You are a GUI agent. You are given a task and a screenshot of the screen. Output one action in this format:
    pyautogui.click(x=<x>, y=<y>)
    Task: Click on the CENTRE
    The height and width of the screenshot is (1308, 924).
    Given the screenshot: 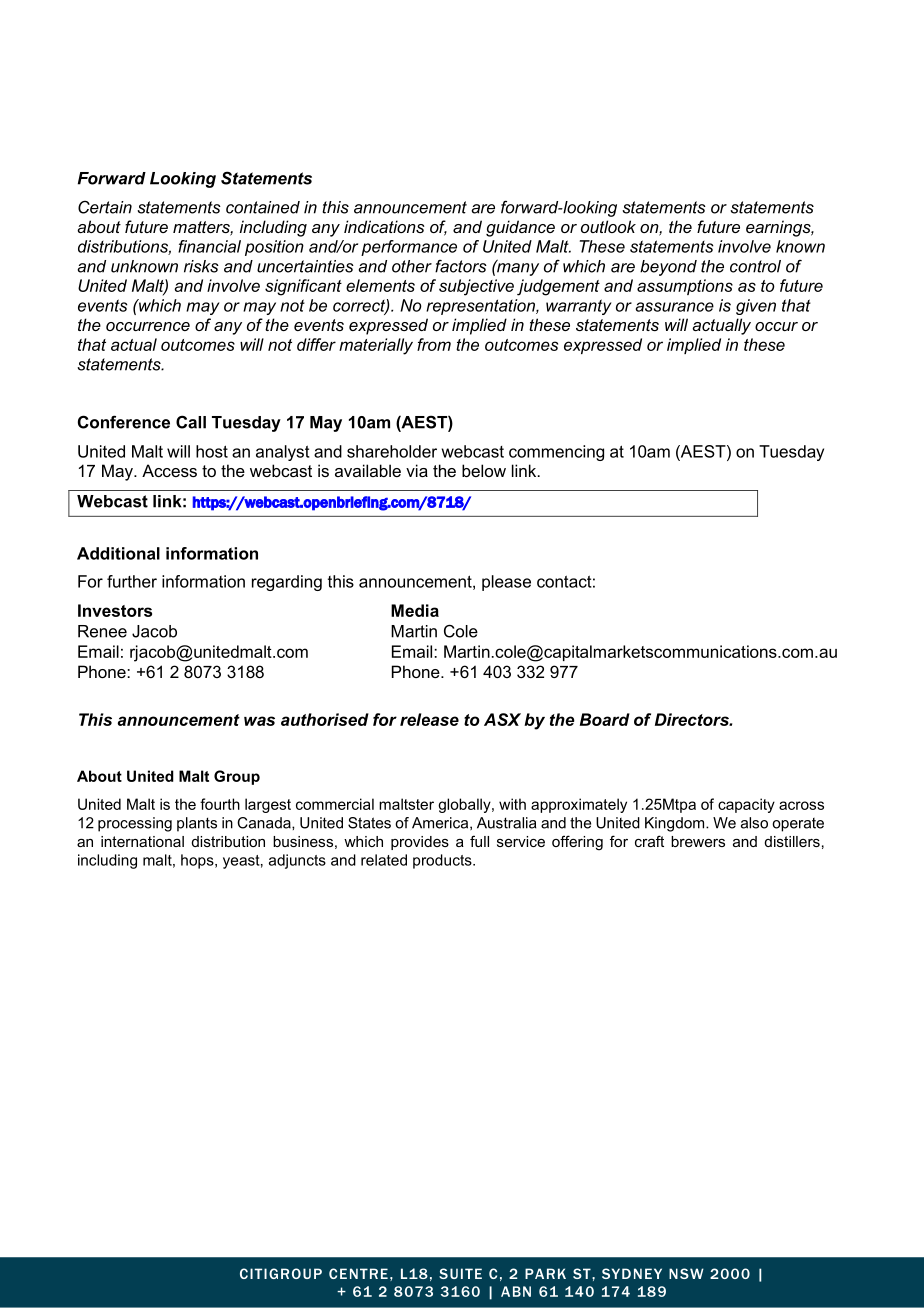 What is the action you would take?
    pyautogui.click(x=358, y=1273)
